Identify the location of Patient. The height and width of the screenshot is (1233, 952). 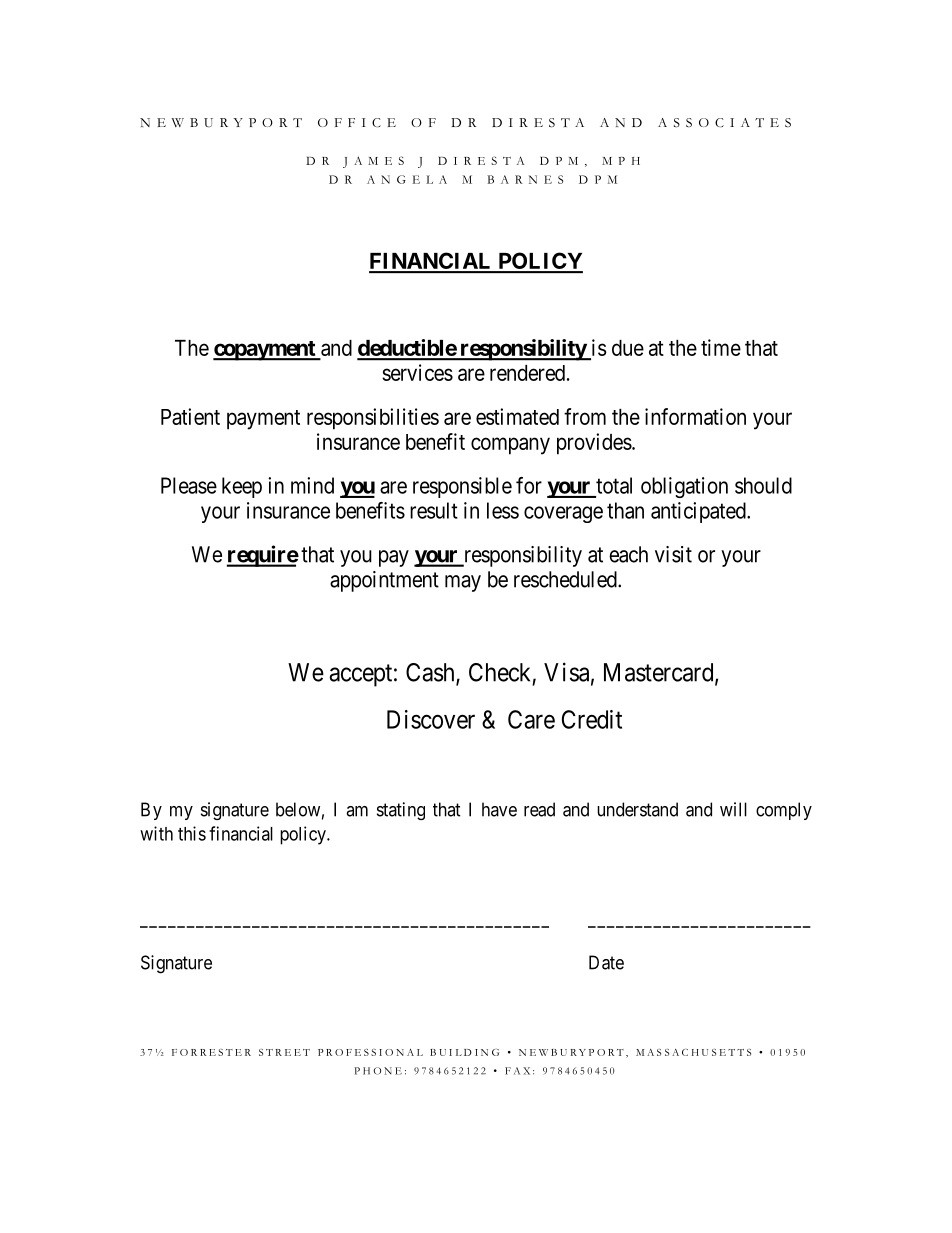
(190, 416).
